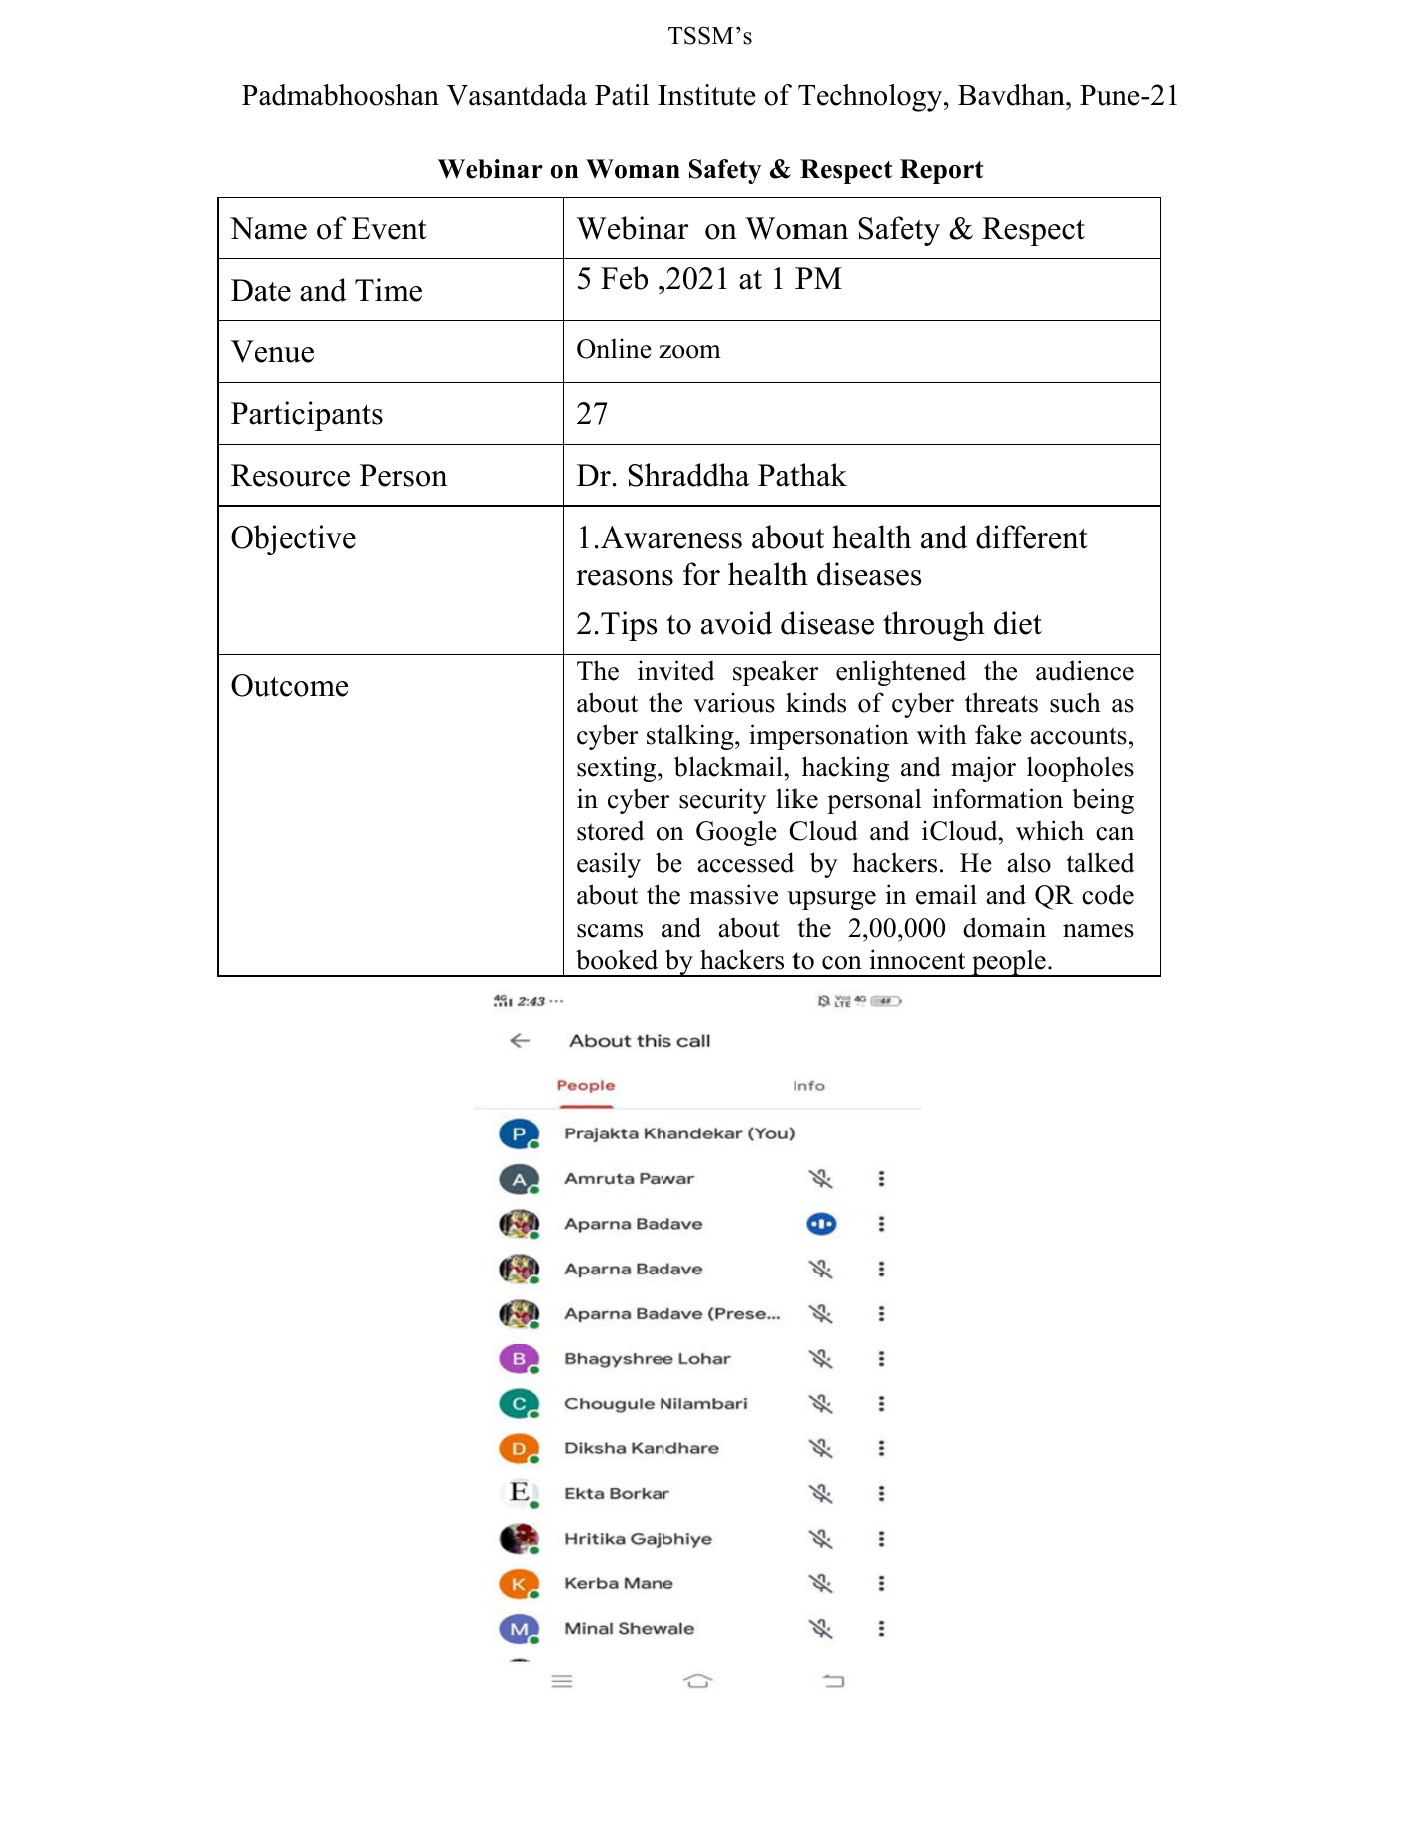  I want to click on Feb, so click(624, 278).
